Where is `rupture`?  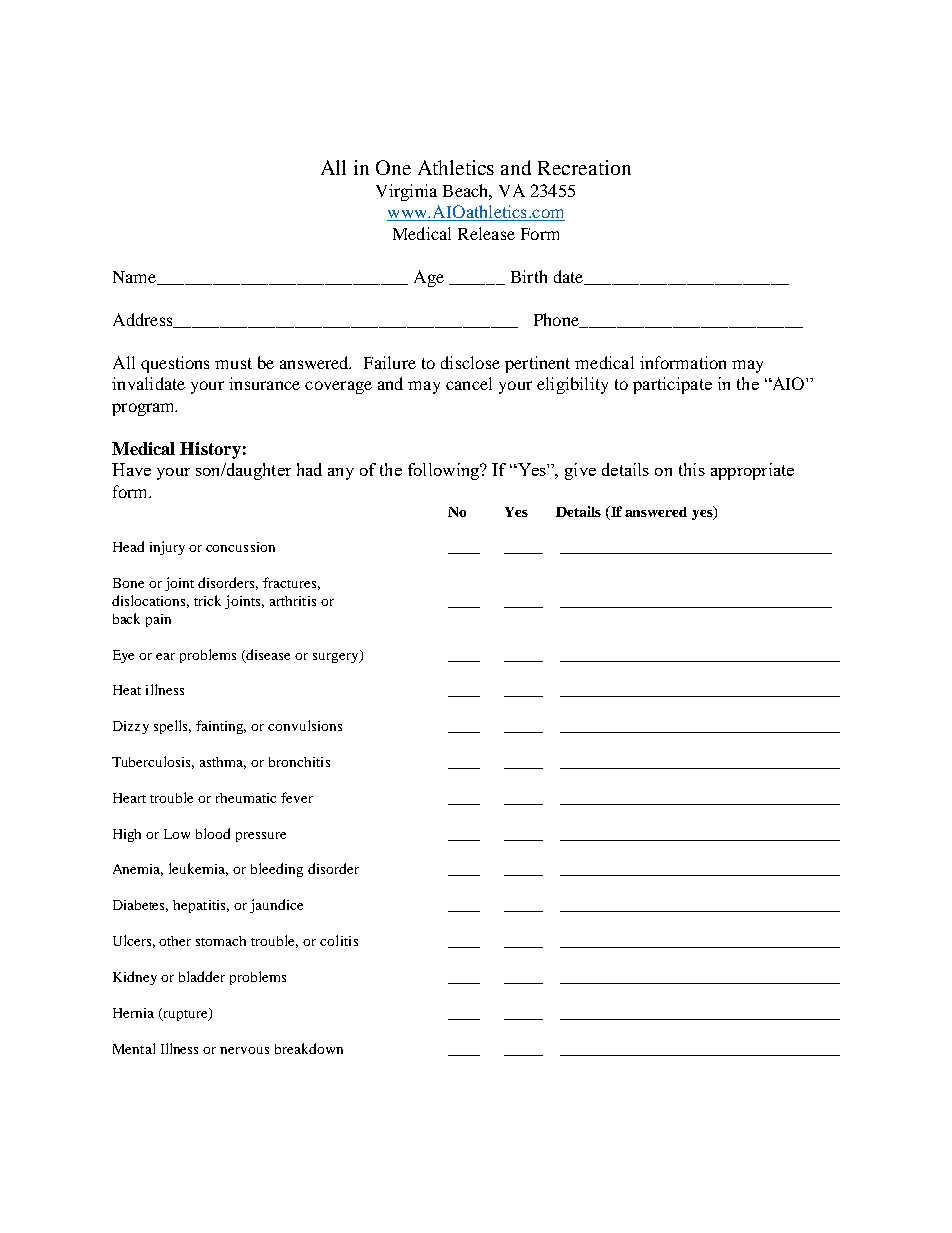 rupture is located at coordinates (185, 1014).
